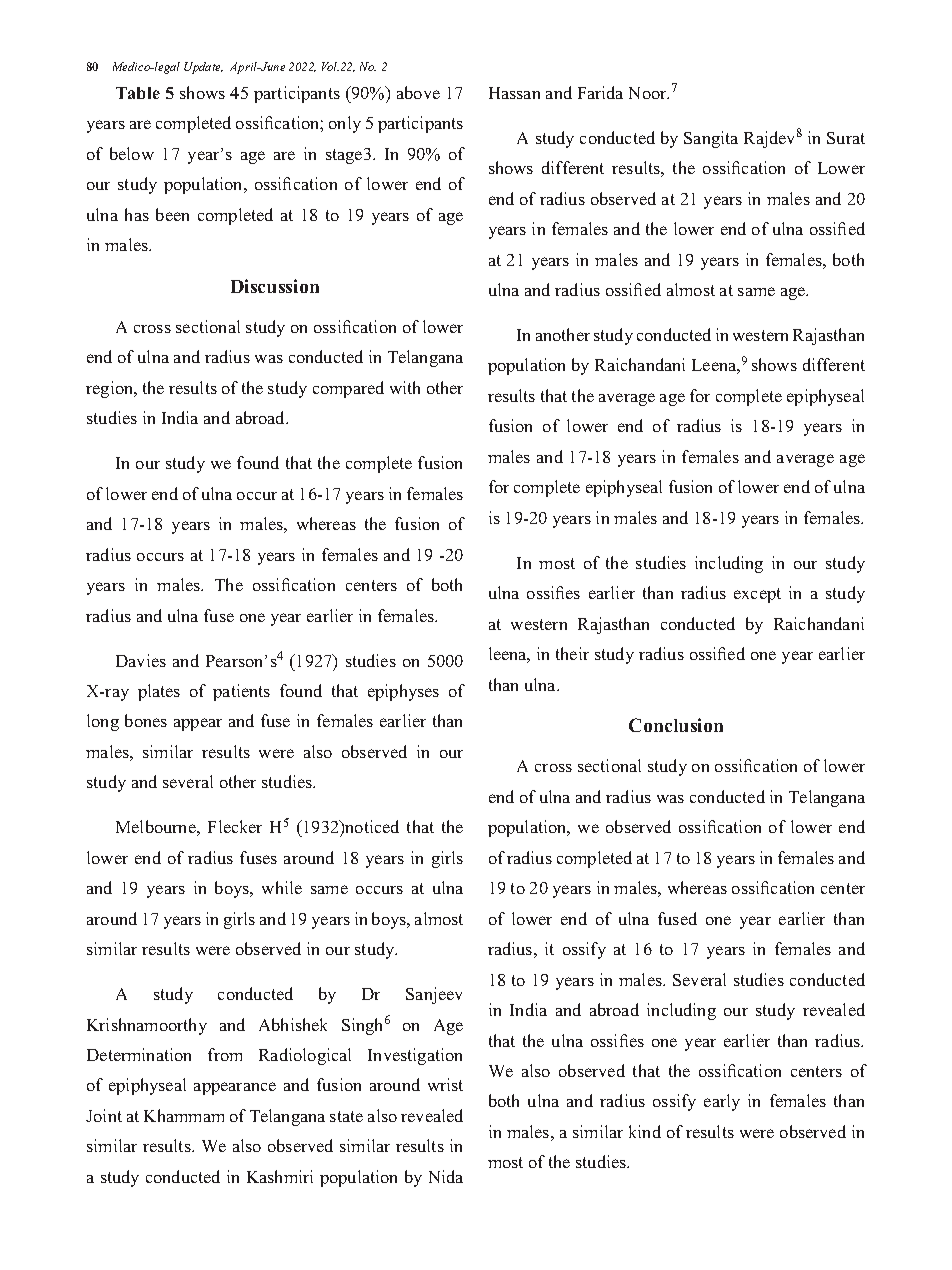  Describe the element at coordinates (104, 1115) in the page. I see `Joint` at that location.
